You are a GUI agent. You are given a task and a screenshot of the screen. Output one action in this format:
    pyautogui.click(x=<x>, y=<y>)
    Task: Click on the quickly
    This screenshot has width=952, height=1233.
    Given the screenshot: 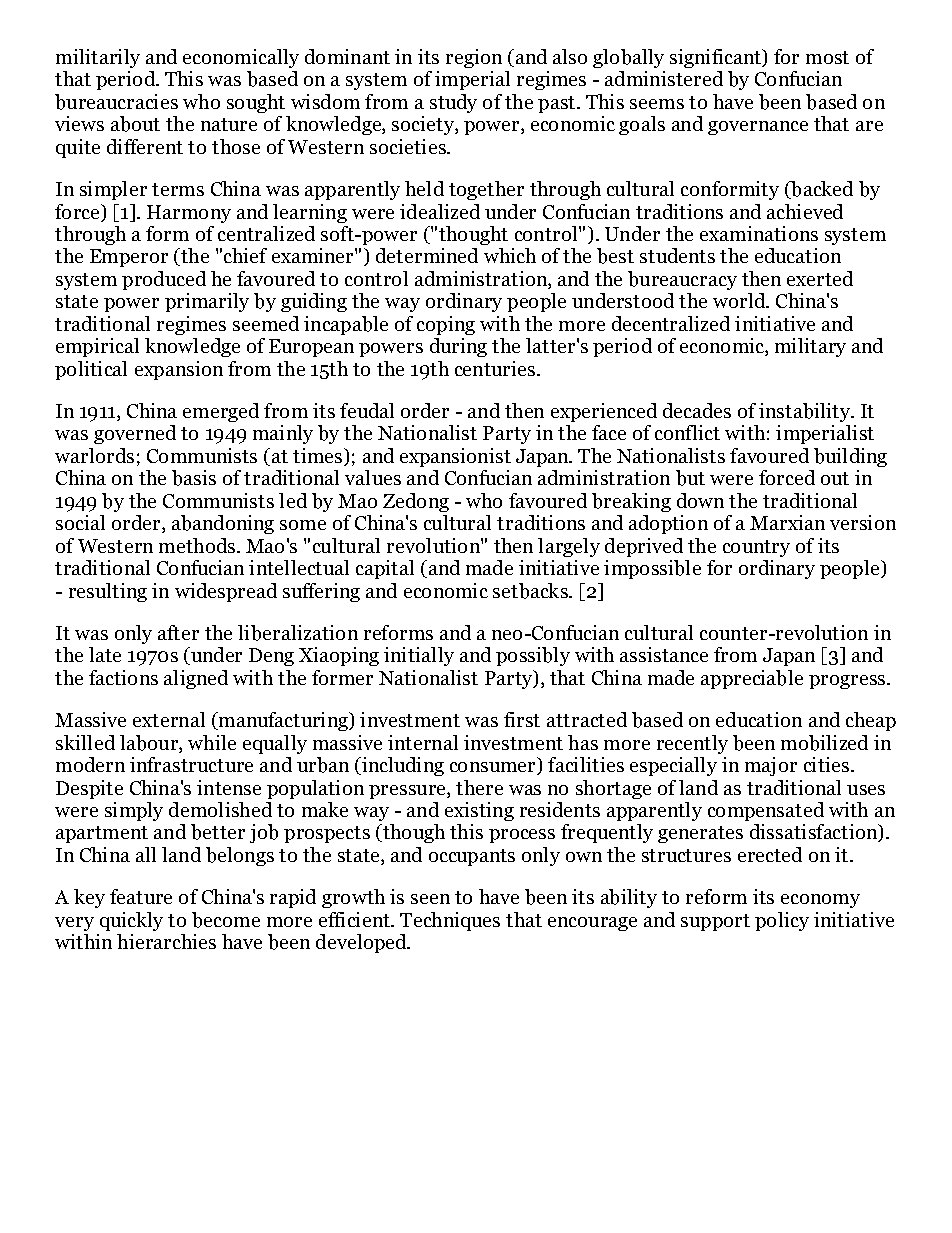 What is the action you would take?
    pyautogui.click(x=131, y=921)
